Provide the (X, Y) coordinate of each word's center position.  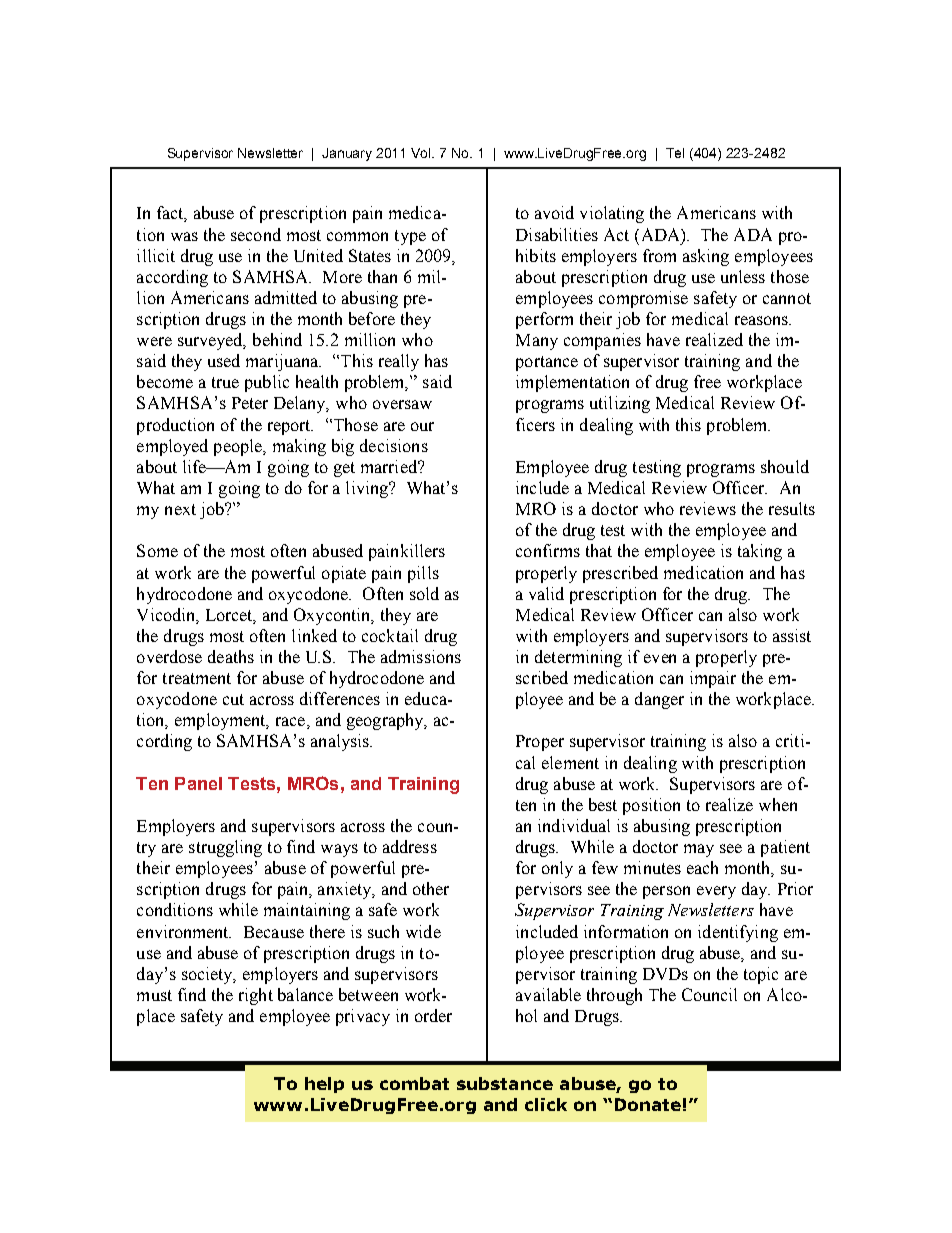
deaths (231, 656)
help (324, 1085)
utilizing (620, 404)
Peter (250, 403)
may (699, 850)
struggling (225, 848)
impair (713, 679)
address (410, 846)
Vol (422, 153)
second (256, 234)
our (422, 426)
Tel (675, 153)
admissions (421, 656)
